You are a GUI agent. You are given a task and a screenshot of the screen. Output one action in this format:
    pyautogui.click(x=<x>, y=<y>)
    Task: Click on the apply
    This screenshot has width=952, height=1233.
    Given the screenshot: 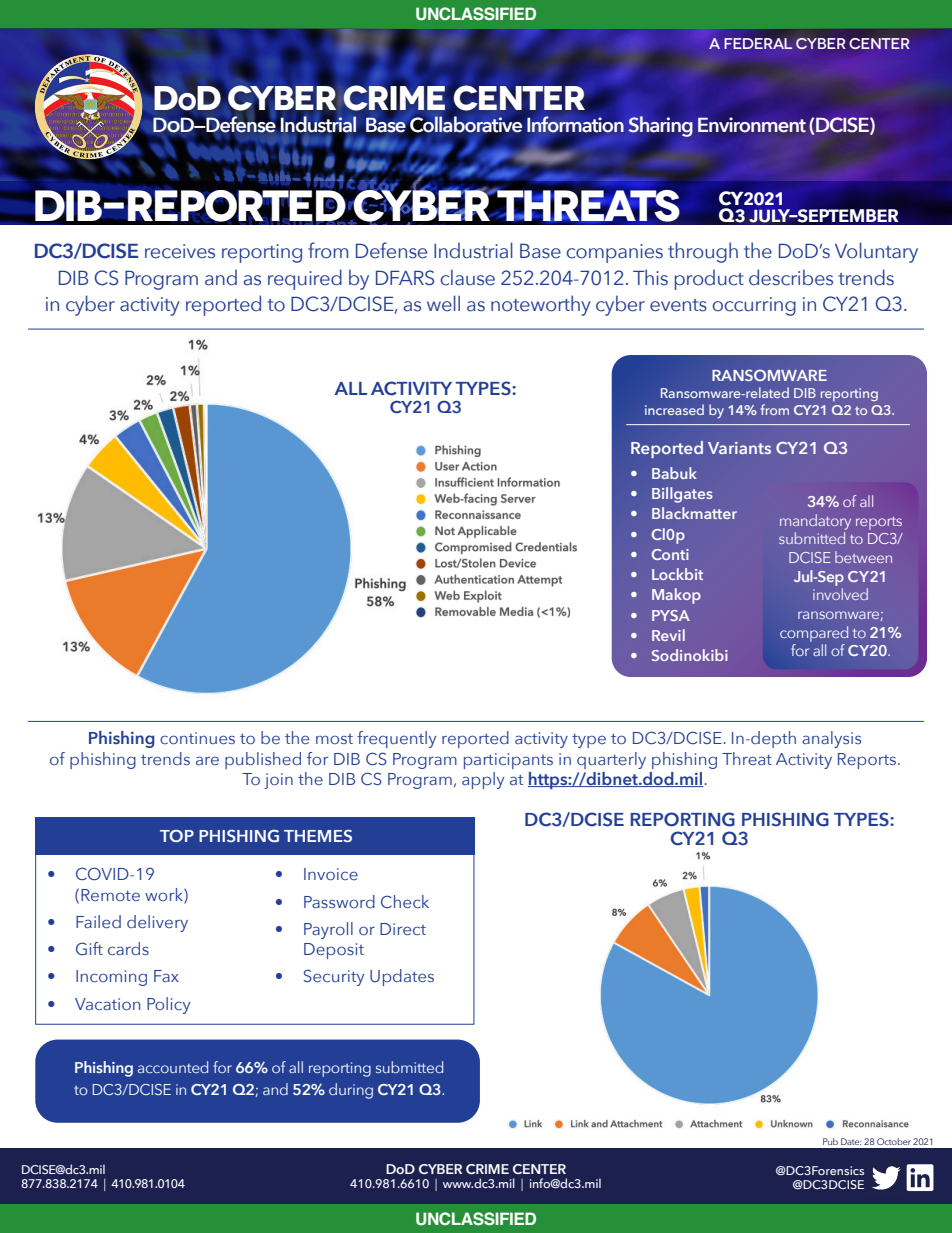 What is the action you would take?
    pyautogui.click(x=483, y=780)
